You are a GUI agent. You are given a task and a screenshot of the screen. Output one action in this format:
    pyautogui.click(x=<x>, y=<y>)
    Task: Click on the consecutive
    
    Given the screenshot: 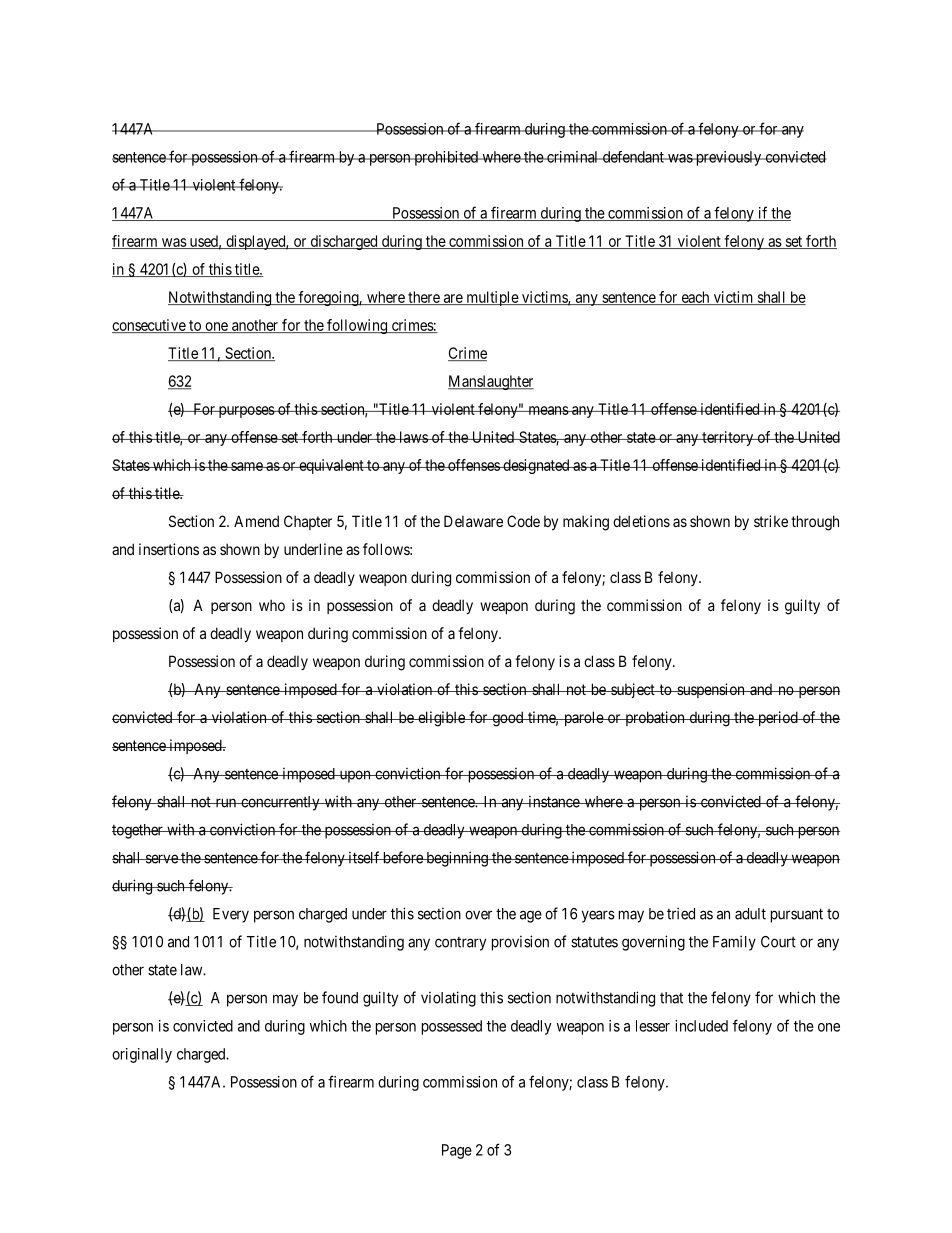 What is the action you would take?
    pyautogui.click(x=149, y=326)
